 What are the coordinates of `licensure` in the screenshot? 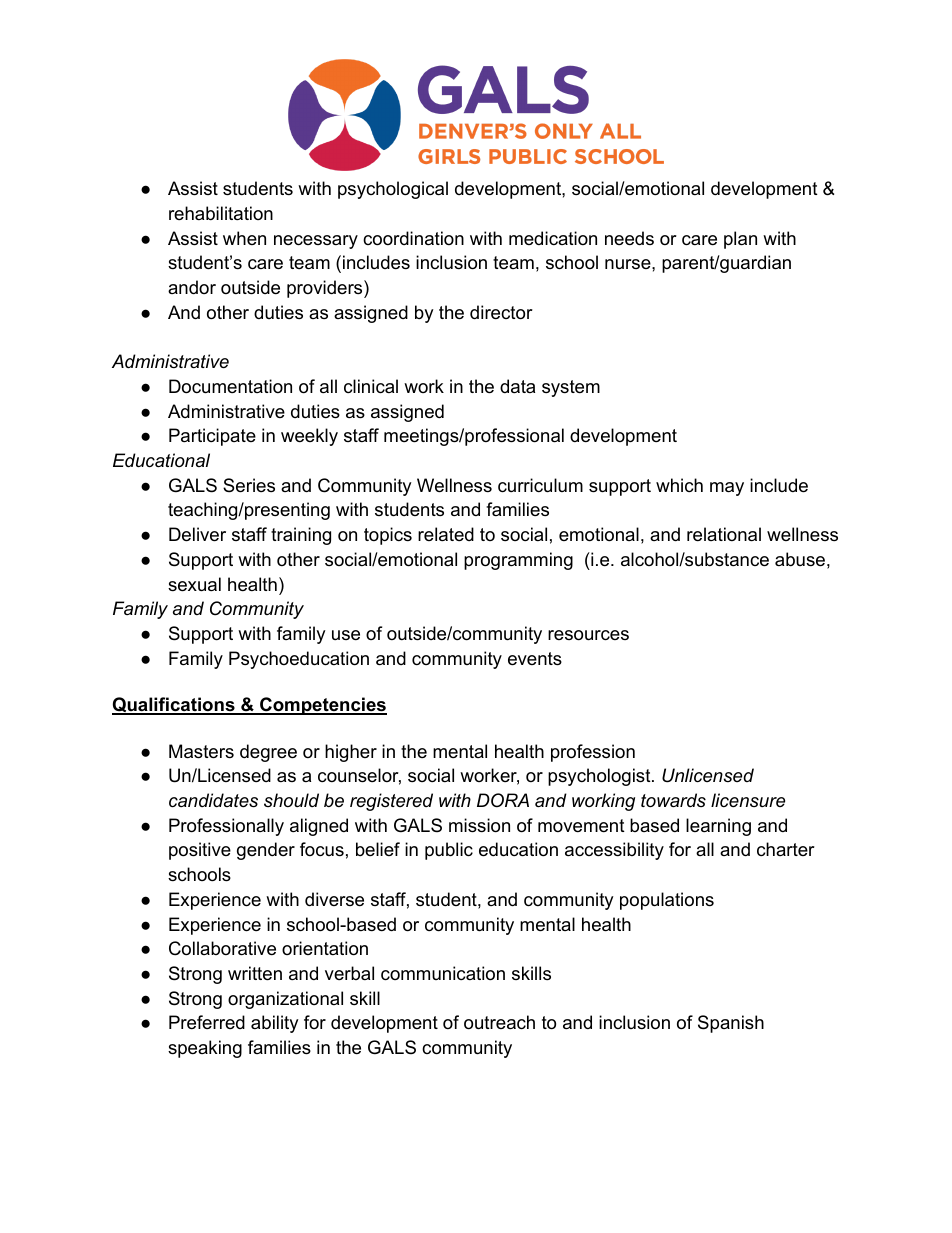 It's located at (748, 800).
